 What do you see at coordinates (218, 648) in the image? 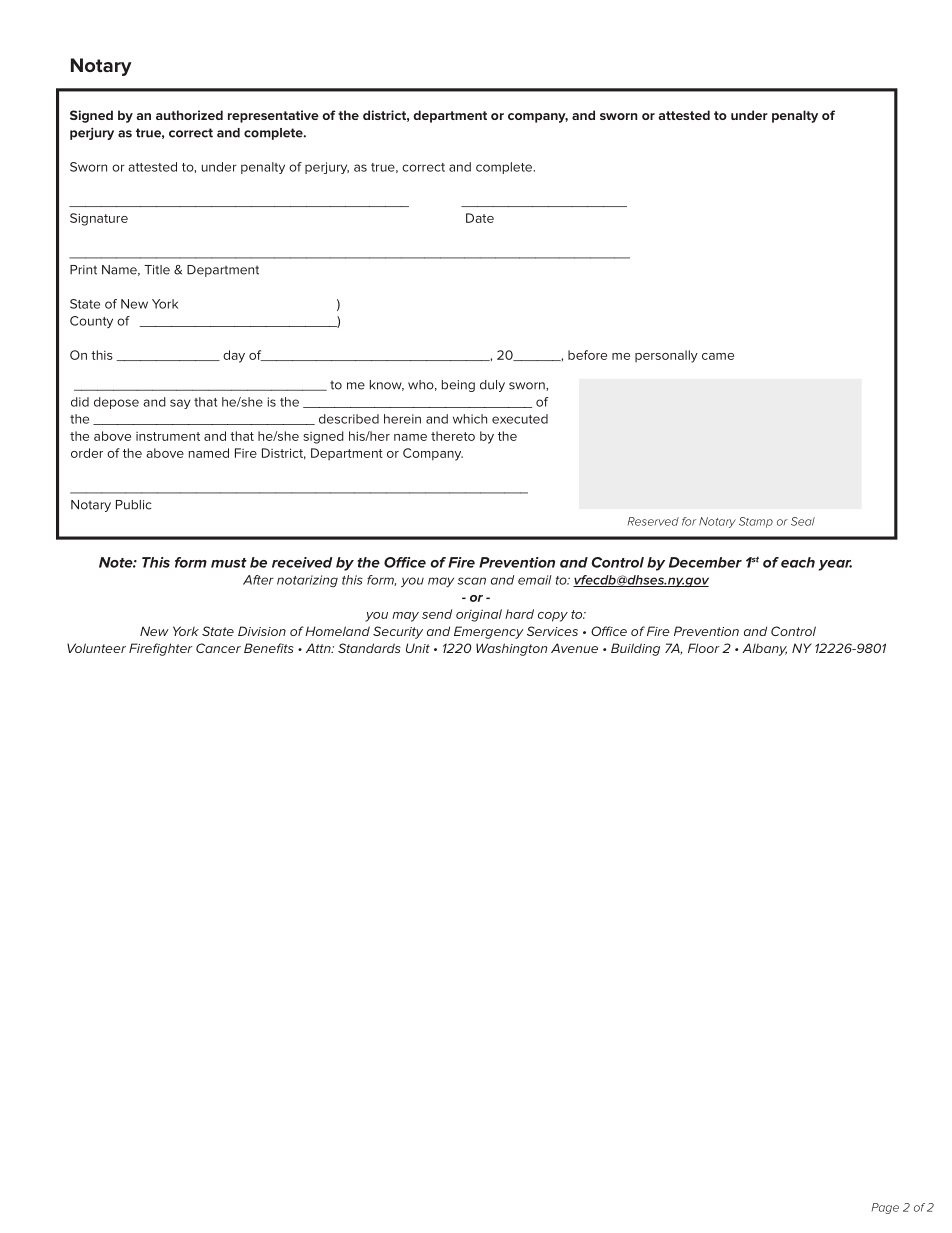
I see `Cancer` at bounding box center [218, 648].
